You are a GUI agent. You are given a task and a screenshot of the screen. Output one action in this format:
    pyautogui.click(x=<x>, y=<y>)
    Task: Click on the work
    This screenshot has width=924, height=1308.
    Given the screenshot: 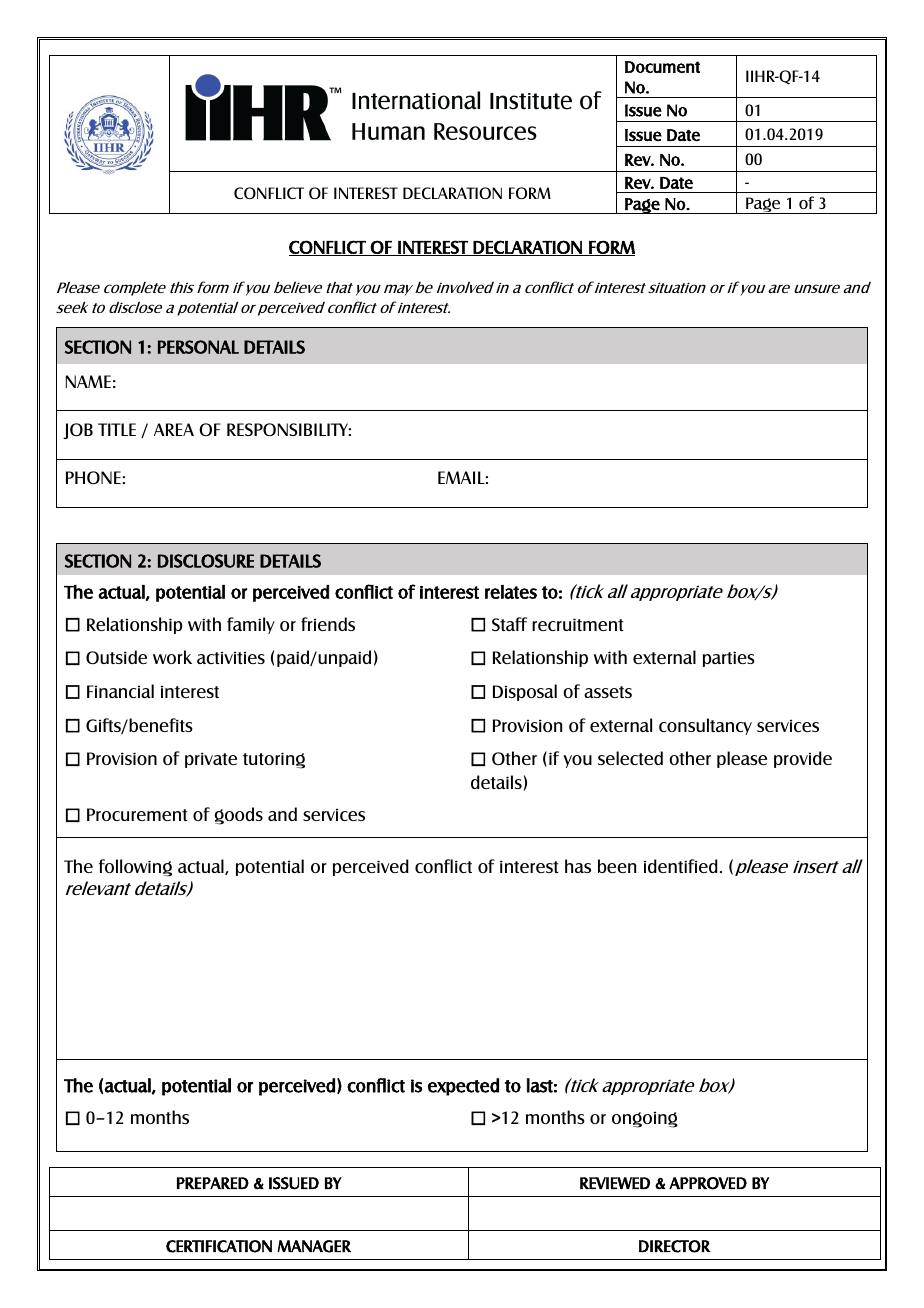 What is the action you would take?
    pyautogui.click(x=172, y=657)
